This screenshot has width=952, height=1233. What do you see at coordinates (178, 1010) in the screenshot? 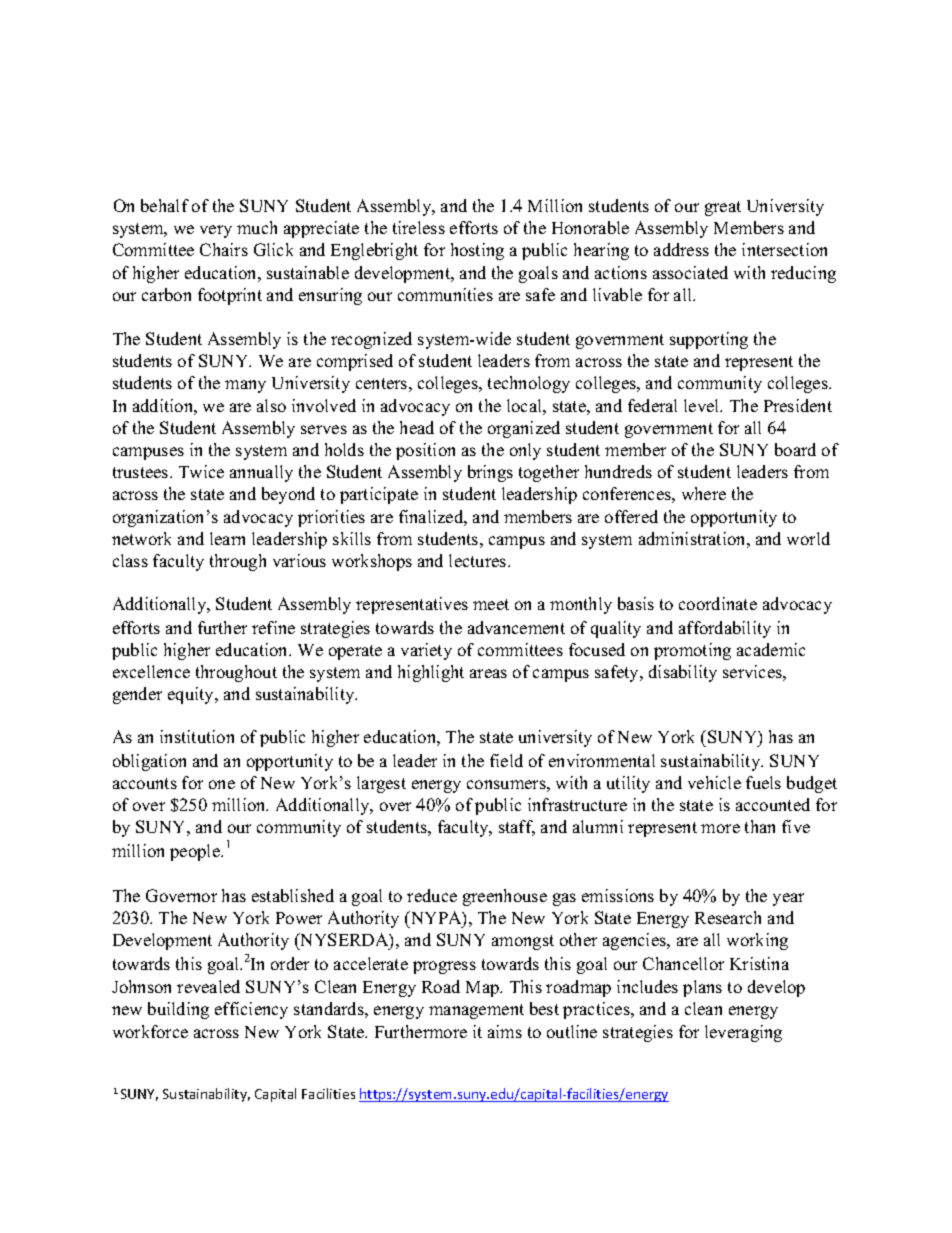
I see `building` at bounding box center [178, 1010].
